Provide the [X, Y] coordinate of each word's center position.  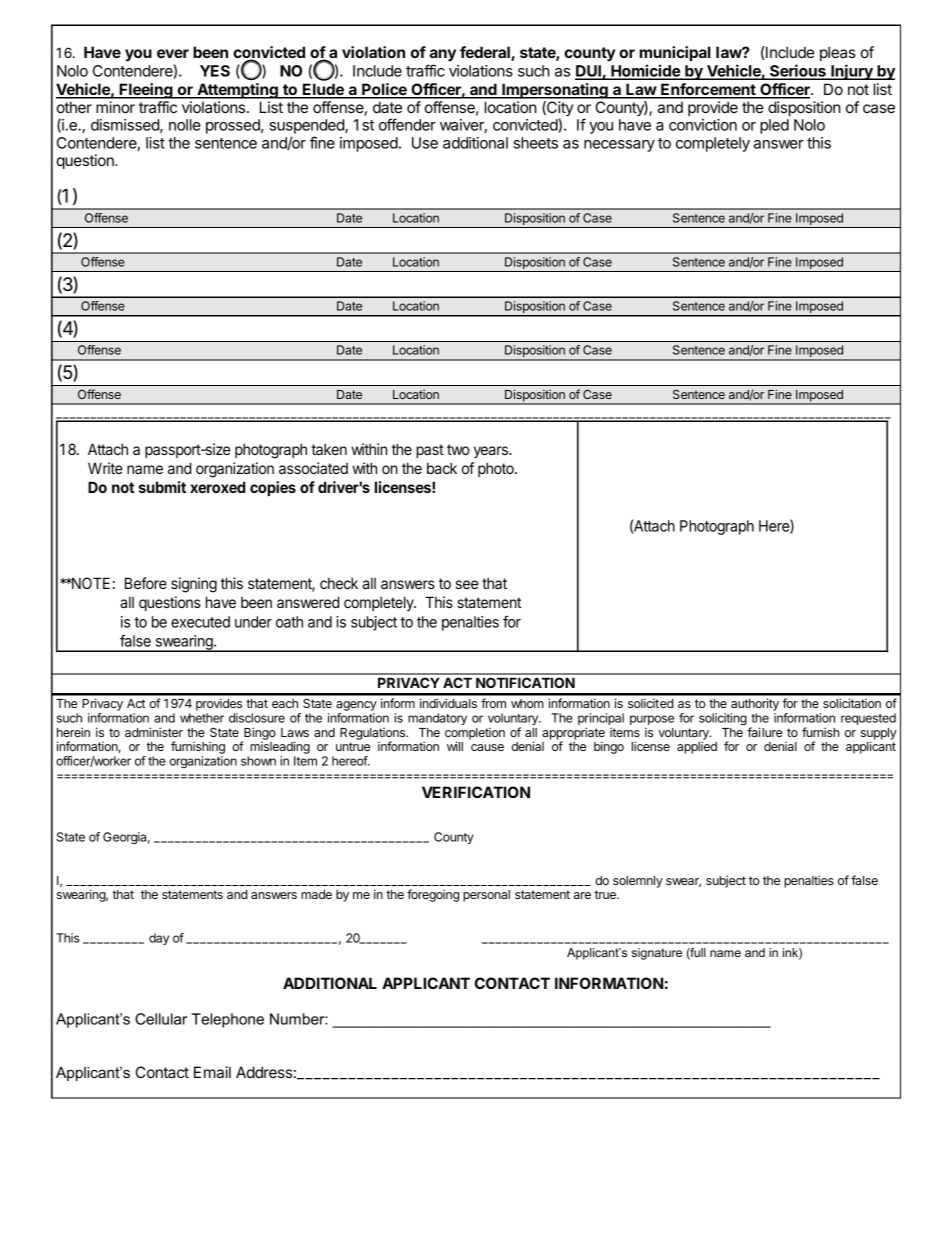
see [467, 584]
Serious [798, 71]
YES [215, 71]
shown [258, 761]
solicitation [852, 703]
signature [656, 954]
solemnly [638, 882]
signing [194, 585]
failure [764, 732]
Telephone [228, 1020]
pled [774, 126]
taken [329, 449]
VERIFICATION [476, 792]
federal [486, 53]
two [458, 449]
